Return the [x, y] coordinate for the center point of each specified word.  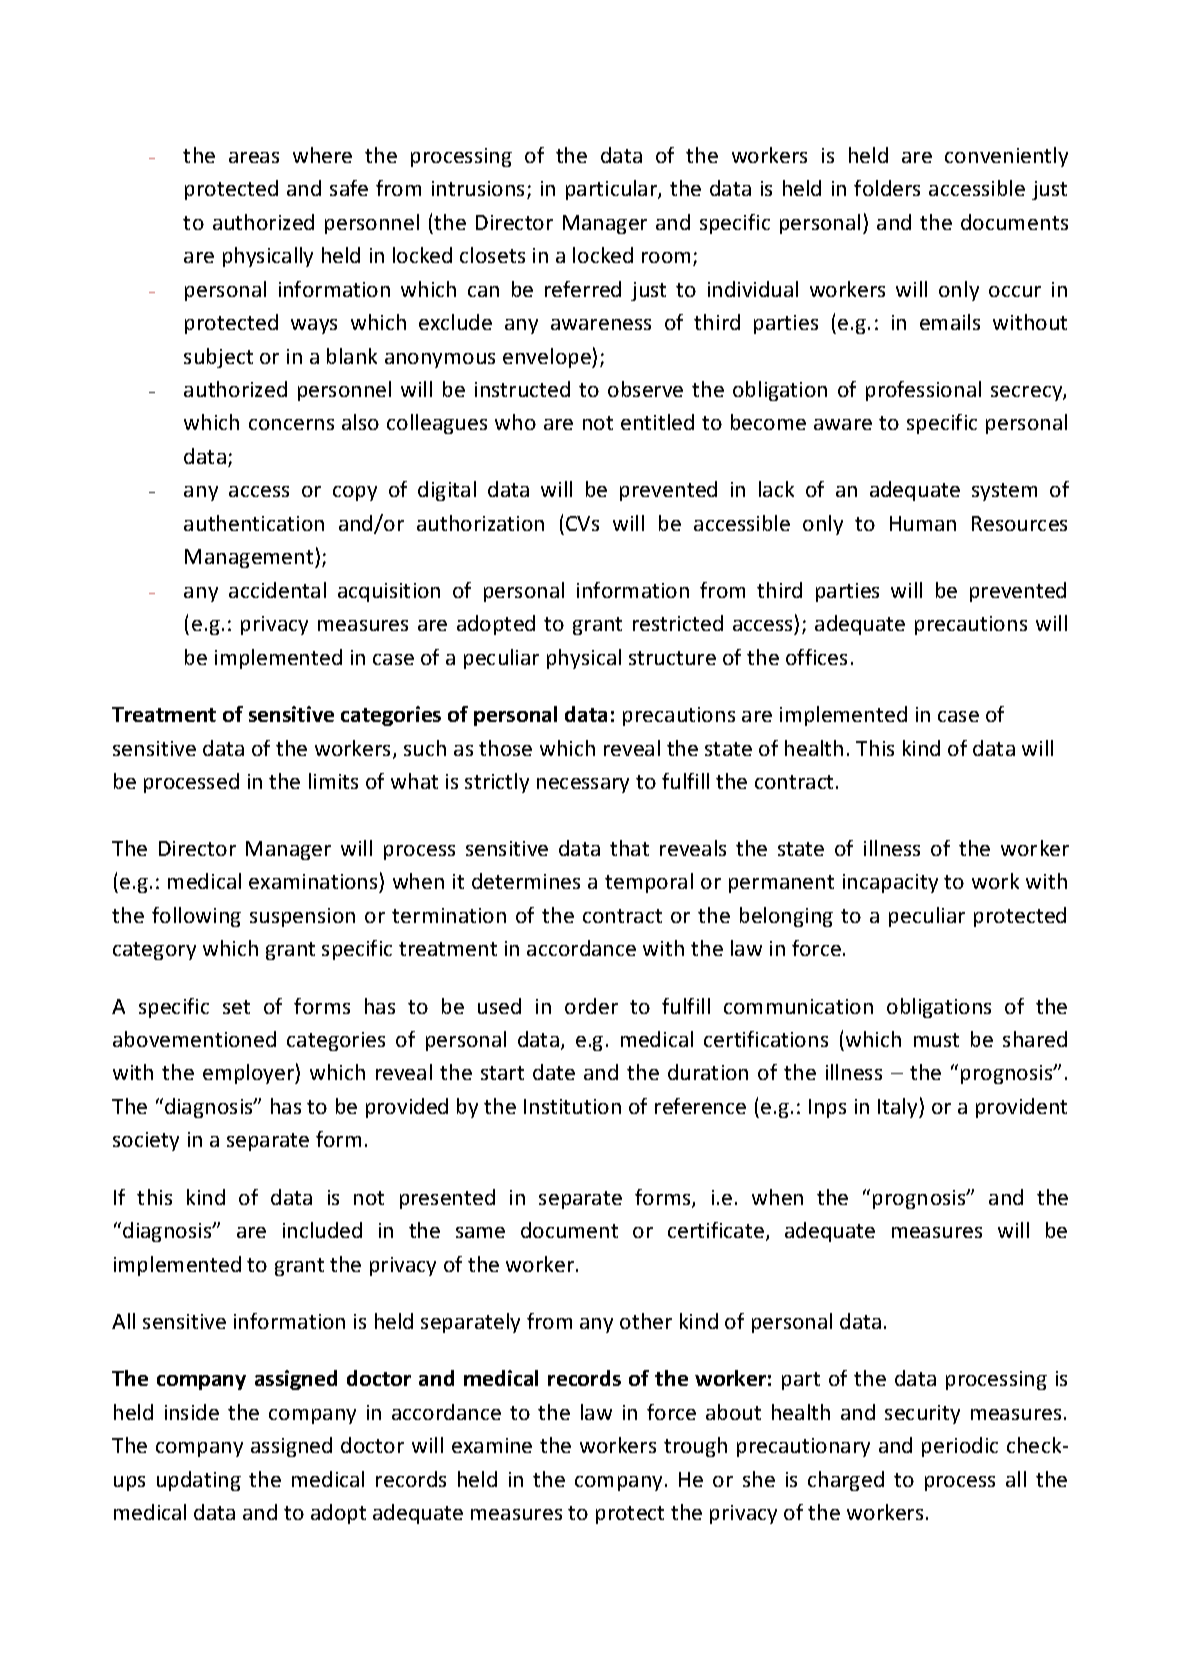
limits [333, 781]
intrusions [480, 190]
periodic [960, 1447]
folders [887, 188]
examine [492, 1445]
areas [254, 157]
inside [192, 1412]
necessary [583, 785]
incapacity [890, 883]
